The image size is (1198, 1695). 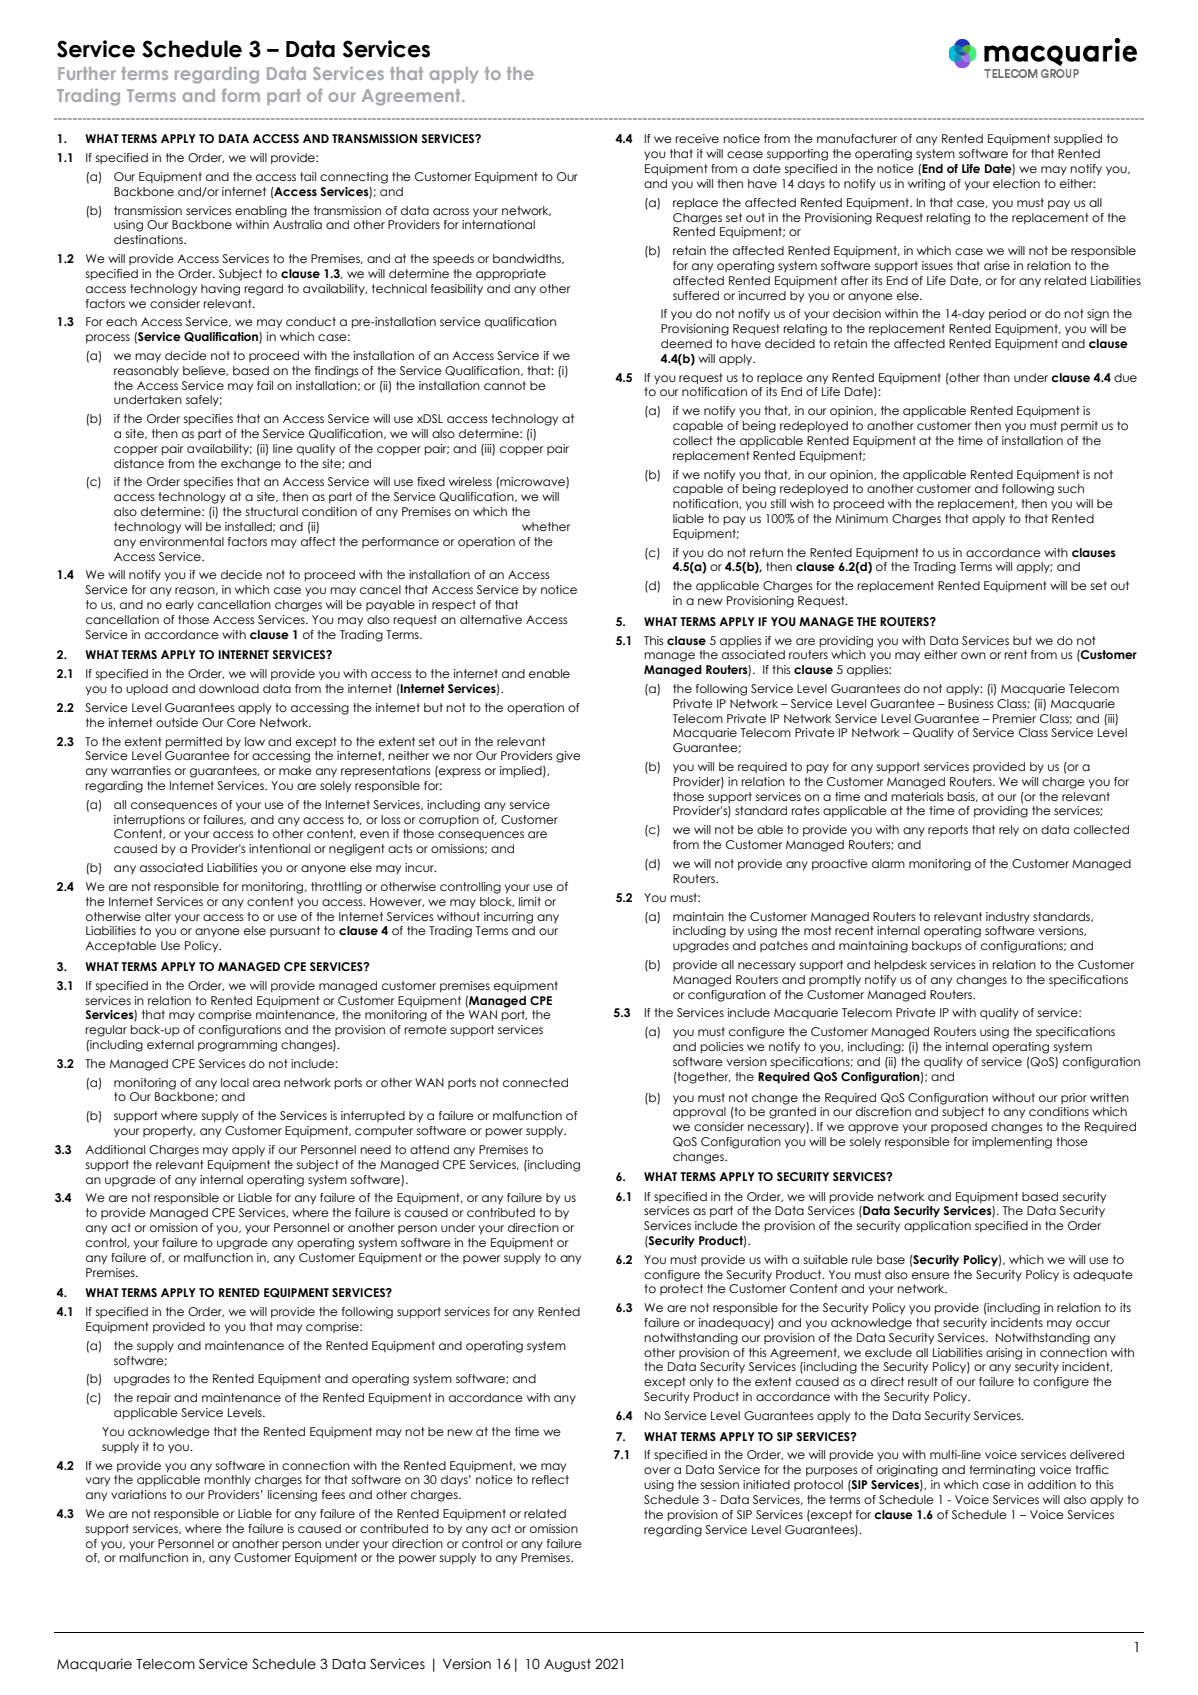 What do you see at coordinates (308, 176) in the screenshot?
I see `tail` at bounding box center [308, 176].
